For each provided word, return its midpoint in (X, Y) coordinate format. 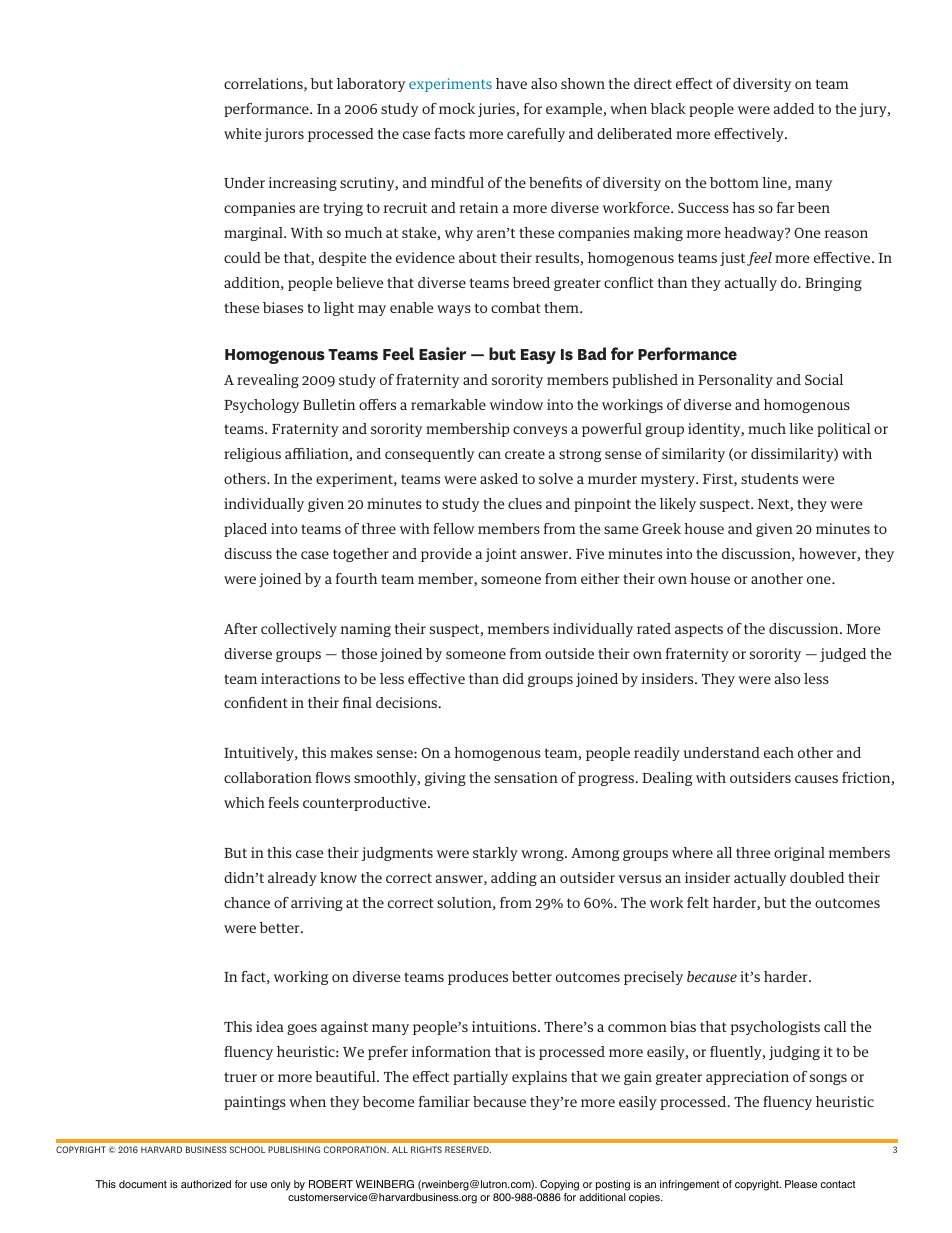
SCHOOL (247, 1149)
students (769, 478)
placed (245, 530)
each (779, 752)
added (794, 108)
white (243, 133)
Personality (735, 381)
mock (457, 108)
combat (516, 307)
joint (501, 555)
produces (478, 978)
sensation (526, 777)
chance (247, 902)
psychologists (775, 1028)
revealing (268, 381)
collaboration (268, 777)
